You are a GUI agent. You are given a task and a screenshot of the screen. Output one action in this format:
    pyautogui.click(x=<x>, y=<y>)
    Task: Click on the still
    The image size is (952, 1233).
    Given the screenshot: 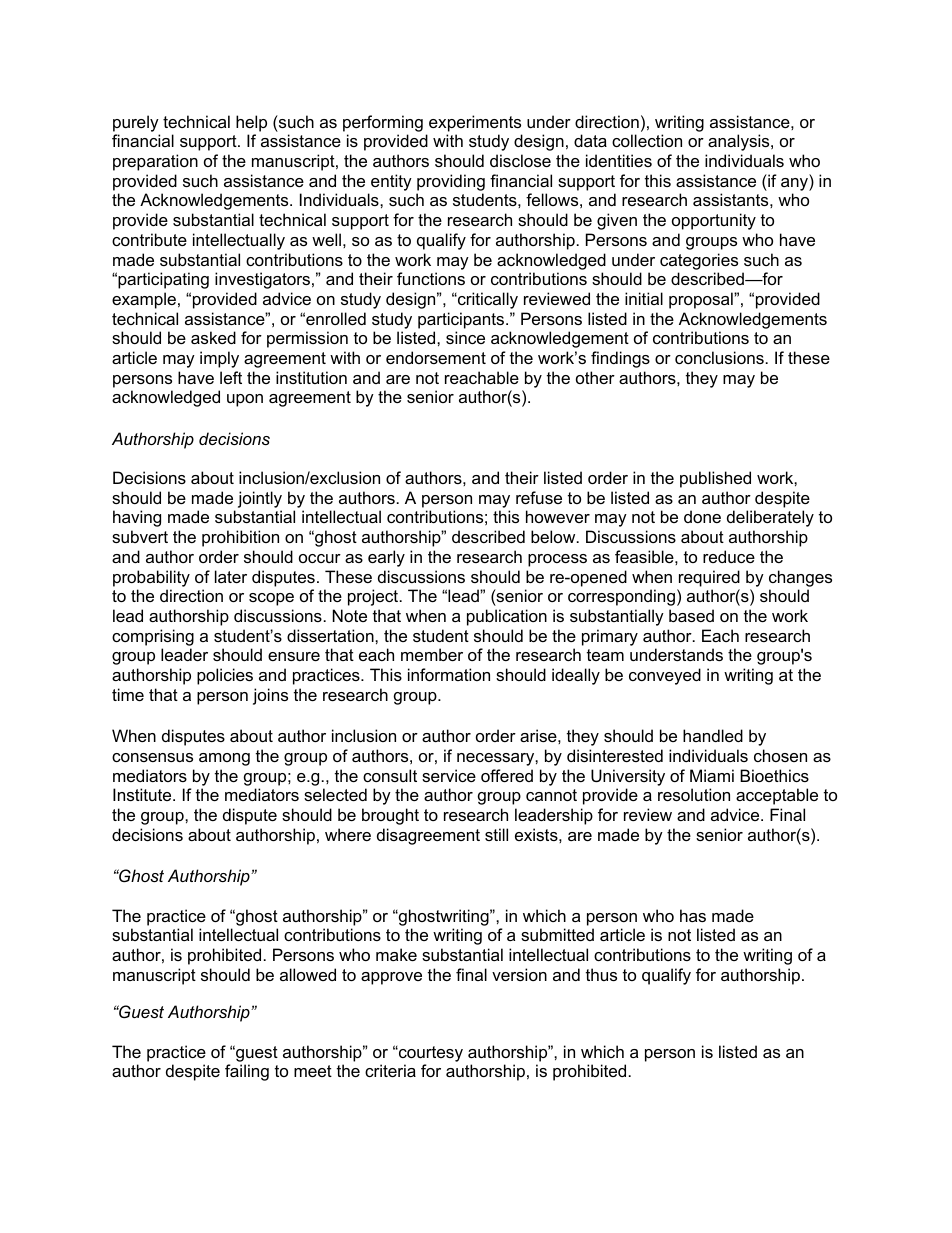 What is the action you would take?
    pyautogui.click(x=496, y=834)
